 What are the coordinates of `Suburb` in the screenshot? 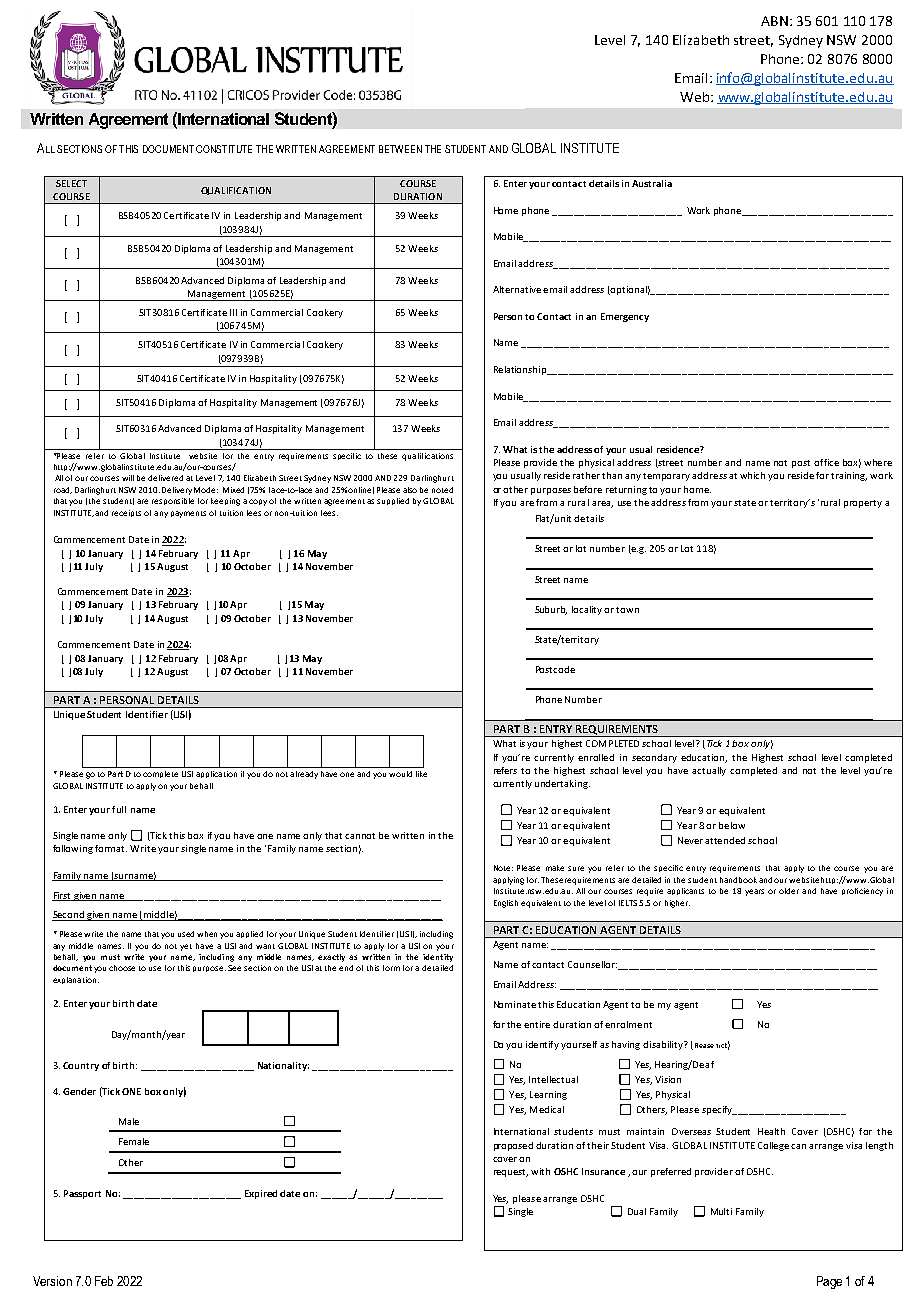 It's located at (551, 610).
